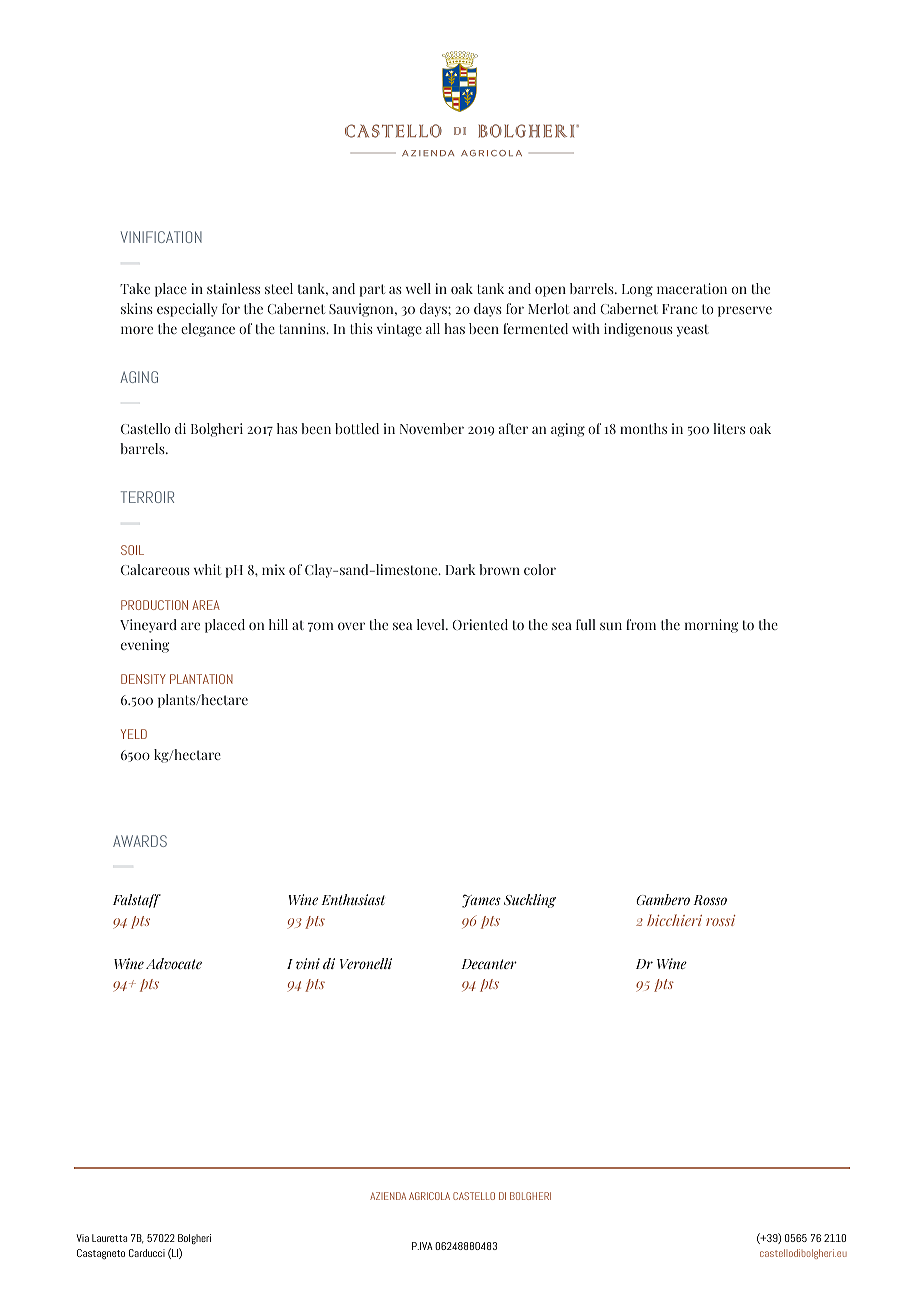 The width and height of the image is (924, 1308). Describe the element at coordinates (140, 841) in the image. I see `AWARDS` at that location.
